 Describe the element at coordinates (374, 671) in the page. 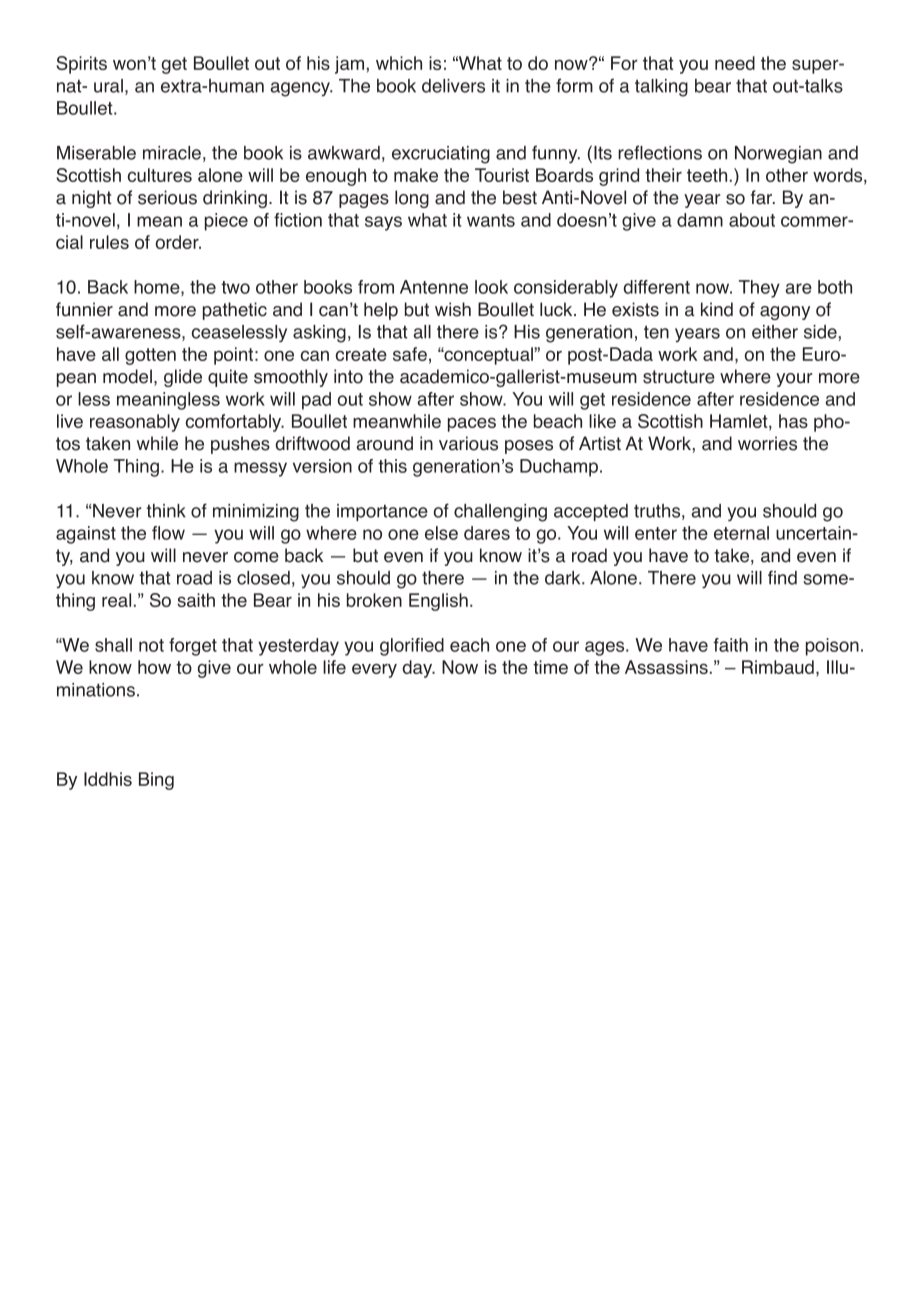

I see `every` at that location.
